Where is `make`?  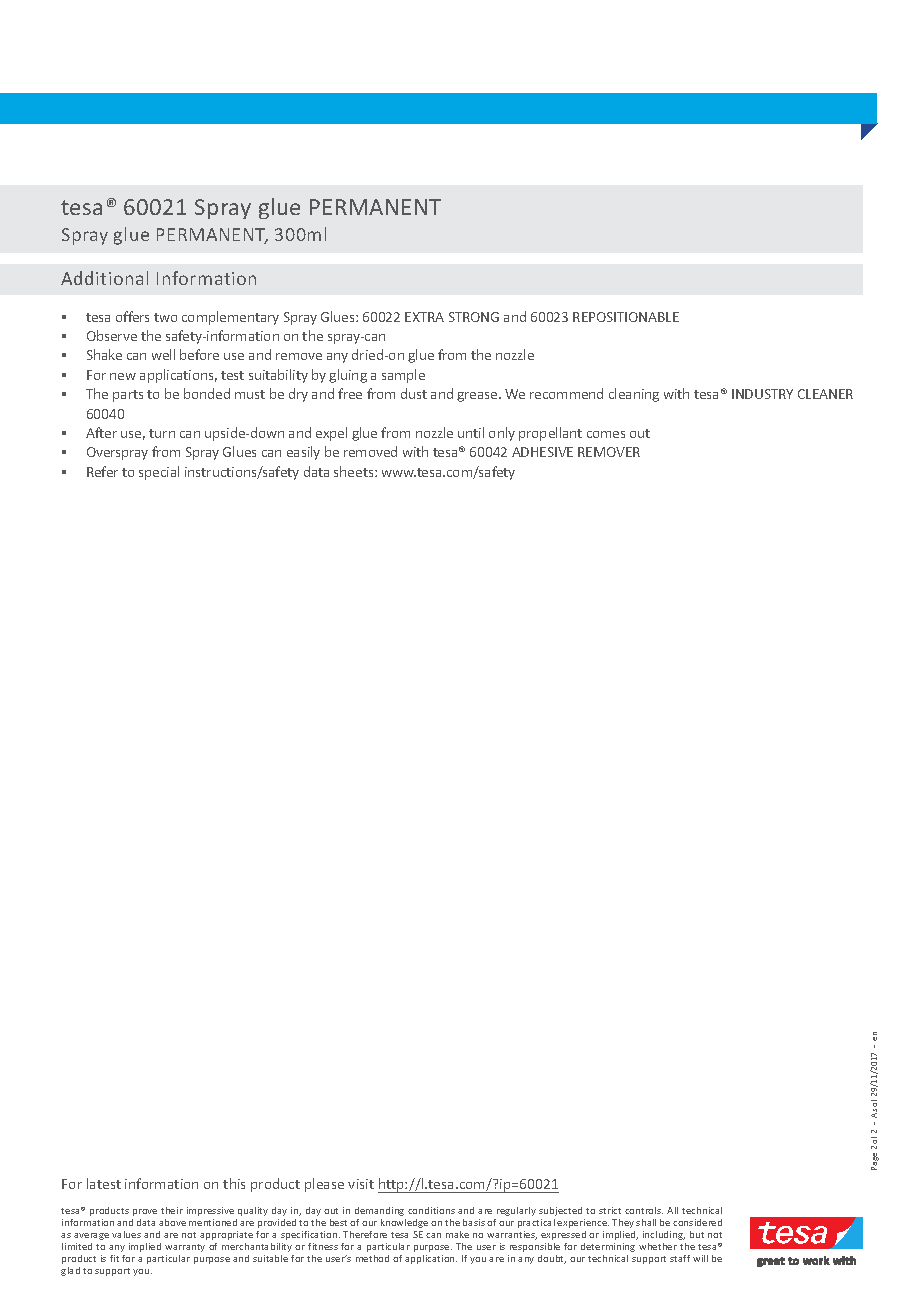
make is located at coordinates (457, 1234).
